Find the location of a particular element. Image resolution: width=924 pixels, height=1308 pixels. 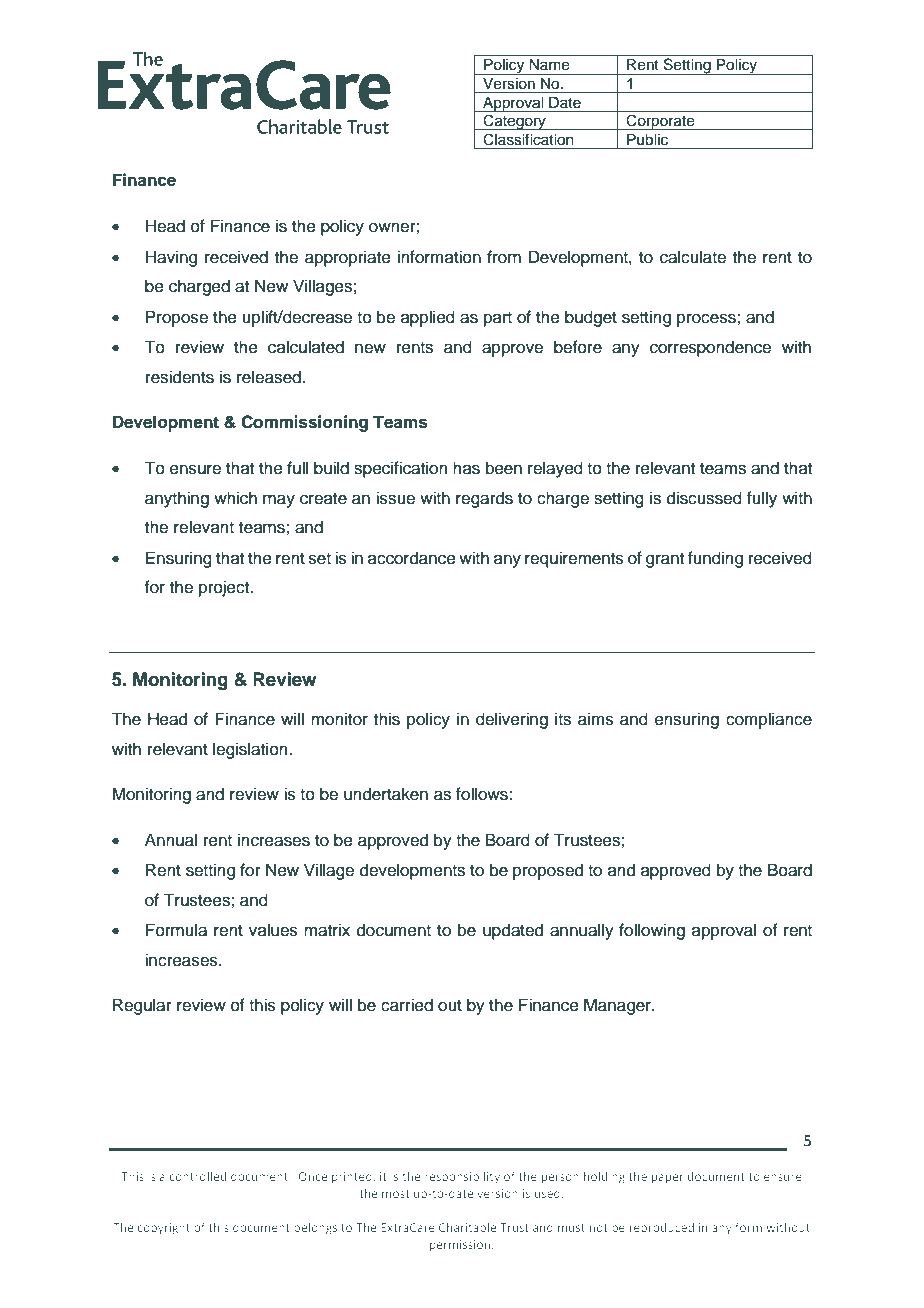

Manager is located at coordinates (618, 1006).
